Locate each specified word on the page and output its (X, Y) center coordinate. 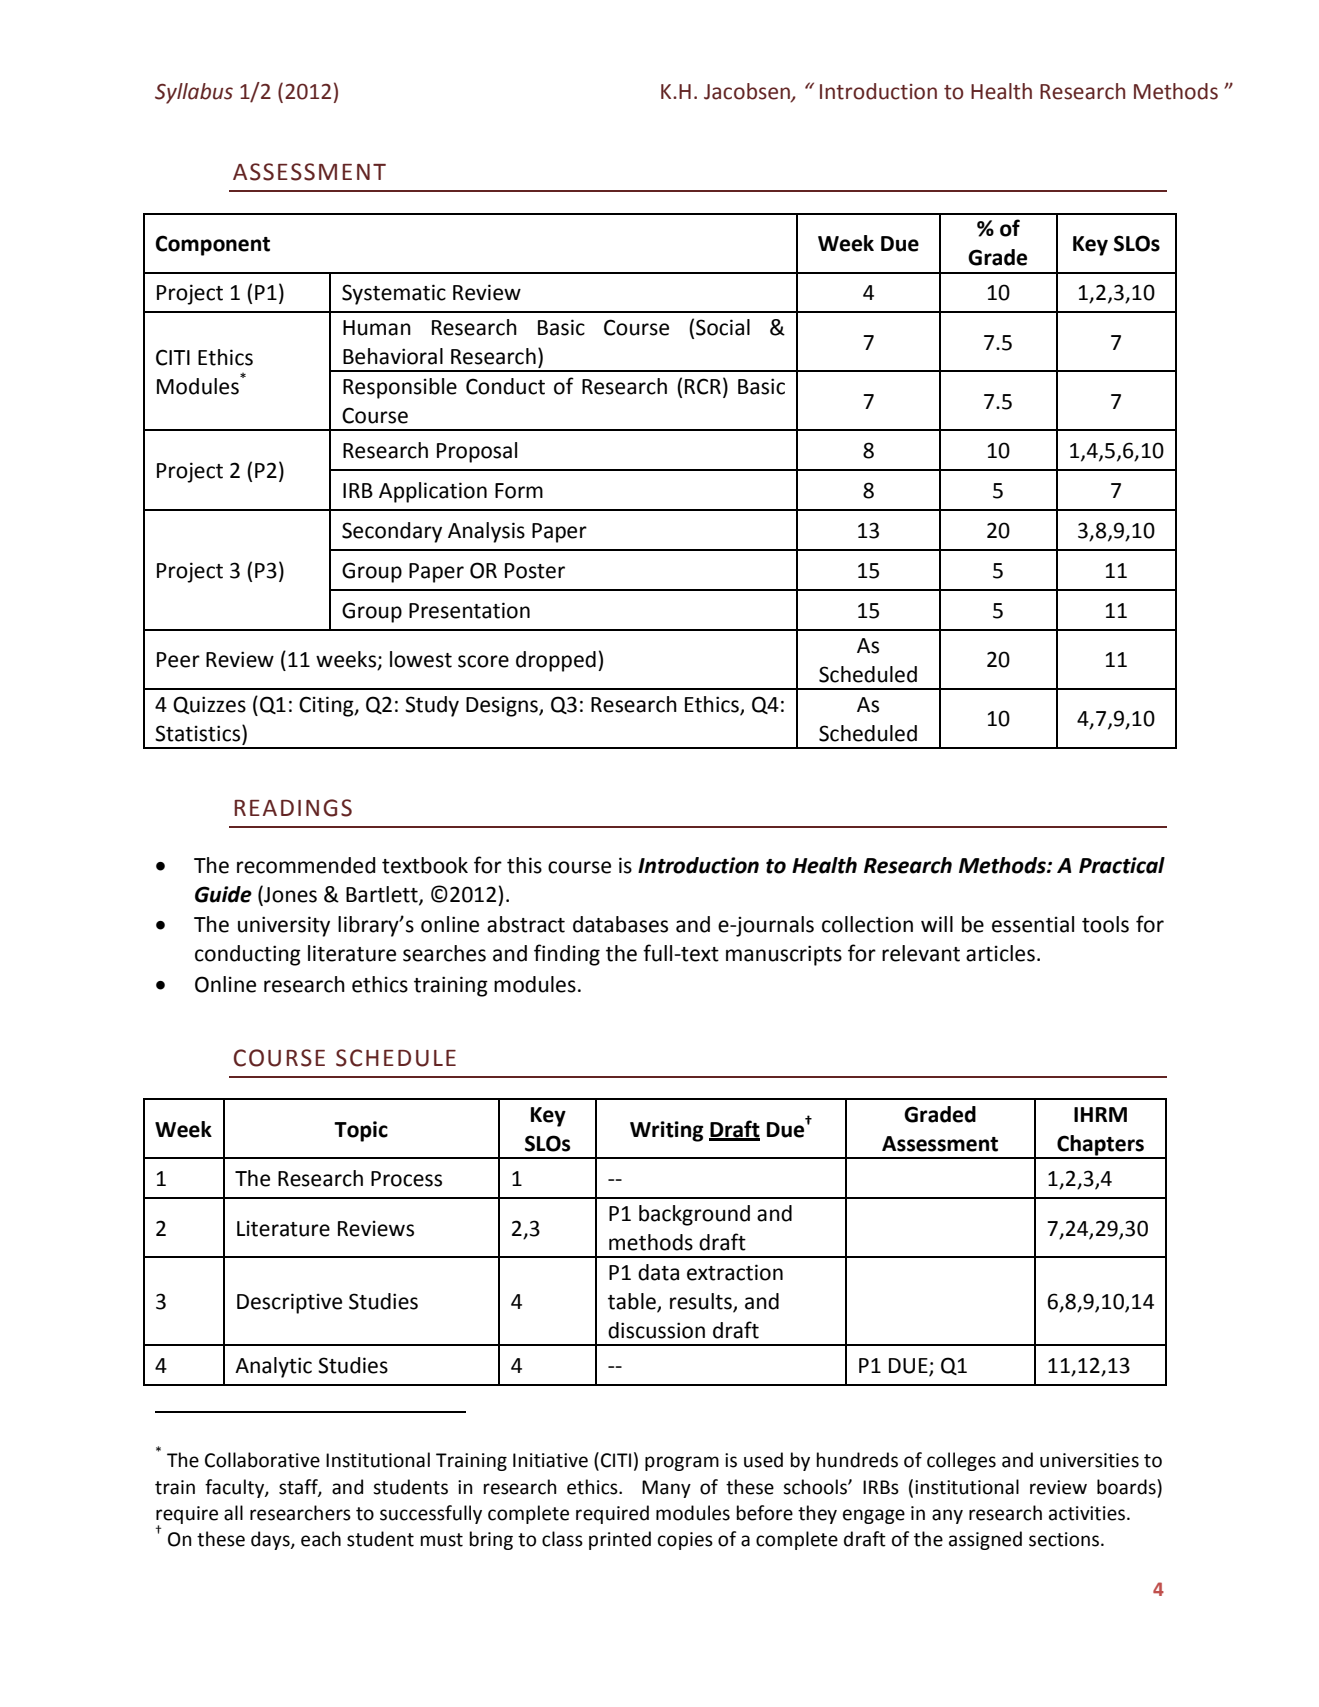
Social (723, 327)
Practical (1122, 865)
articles (1000, 953)
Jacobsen (748, 92)
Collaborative (262, 1460)
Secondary (392, 532)
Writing (667, 1131)
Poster (535, 571)
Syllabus (194, 93)
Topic (361, 1131)
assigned (985, 1540)
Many (666, 1489)
